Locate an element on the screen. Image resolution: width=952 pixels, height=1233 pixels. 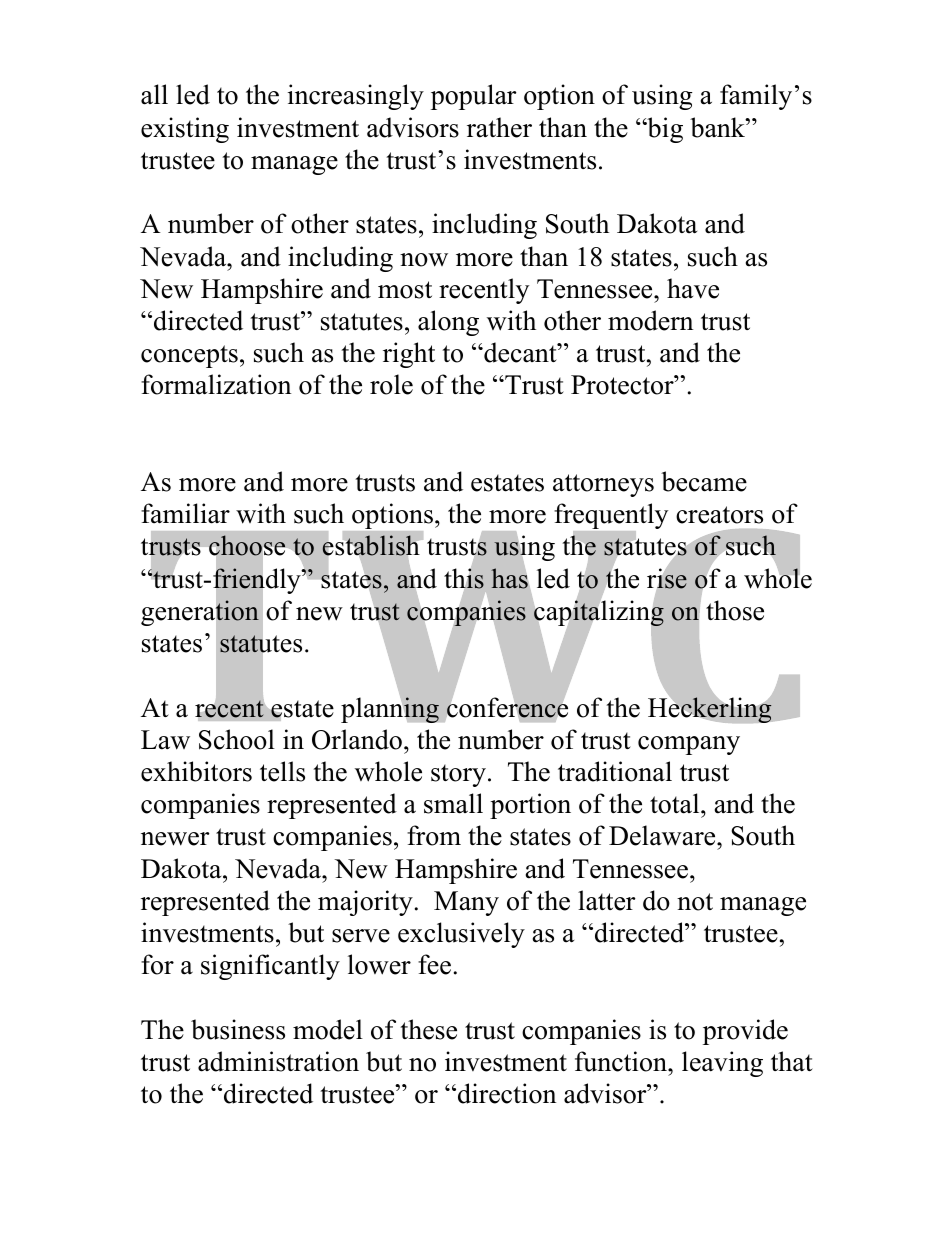
formalization is located at coordinates (216, 384).
